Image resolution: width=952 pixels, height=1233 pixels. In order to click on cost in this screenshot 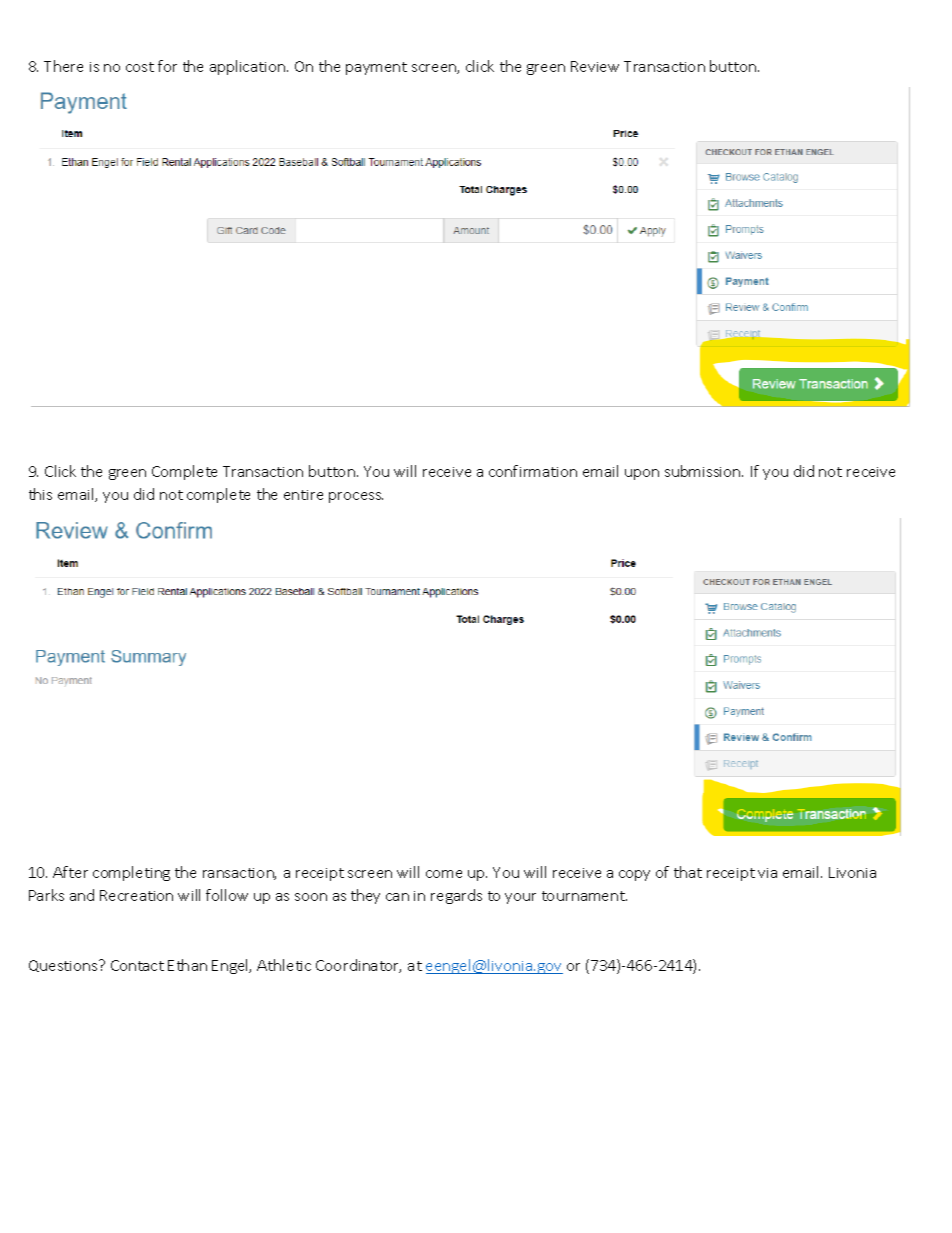, I will do `click(140, 67)`.
